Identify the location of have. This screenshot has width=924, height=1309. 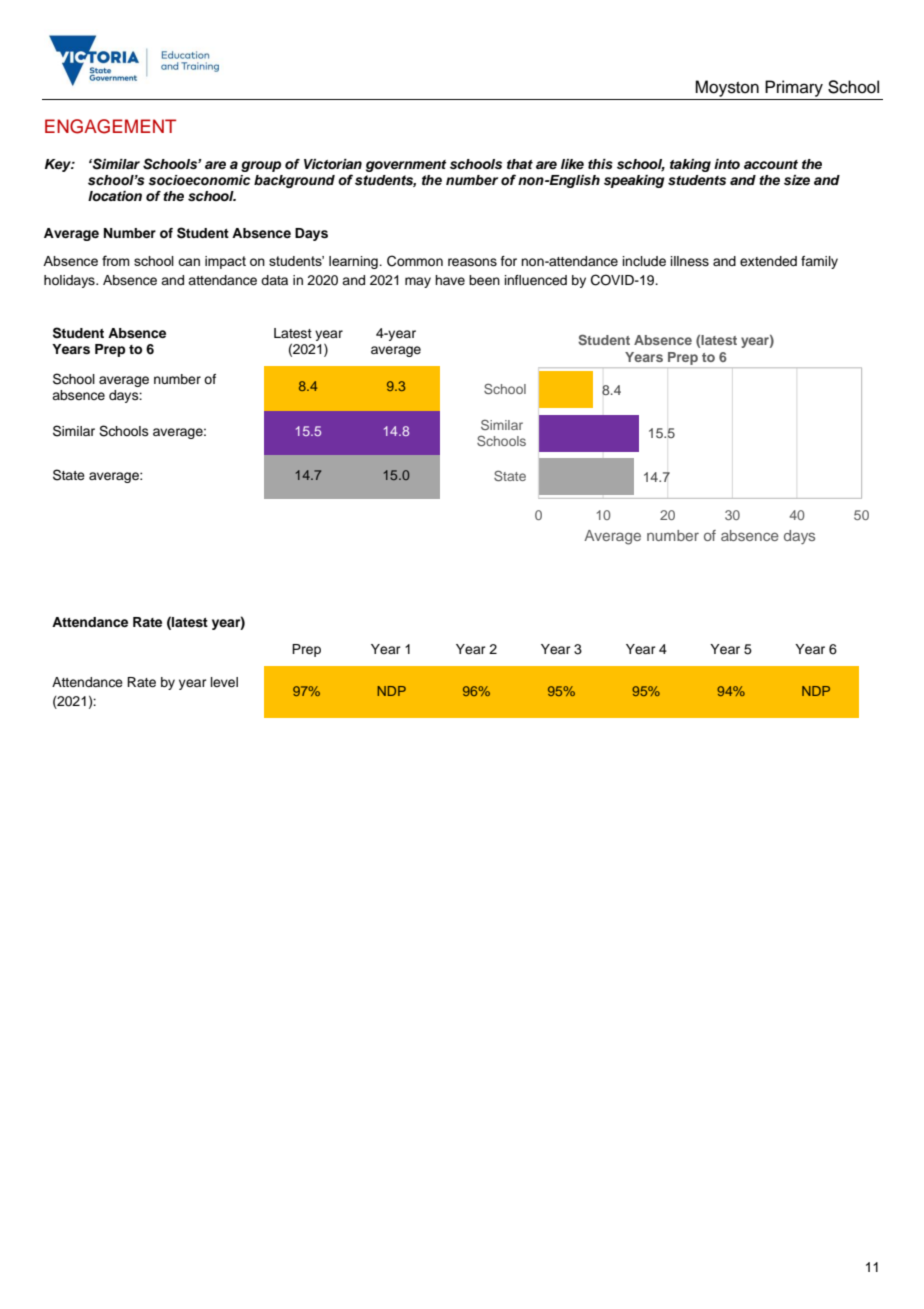
(450, 280).
